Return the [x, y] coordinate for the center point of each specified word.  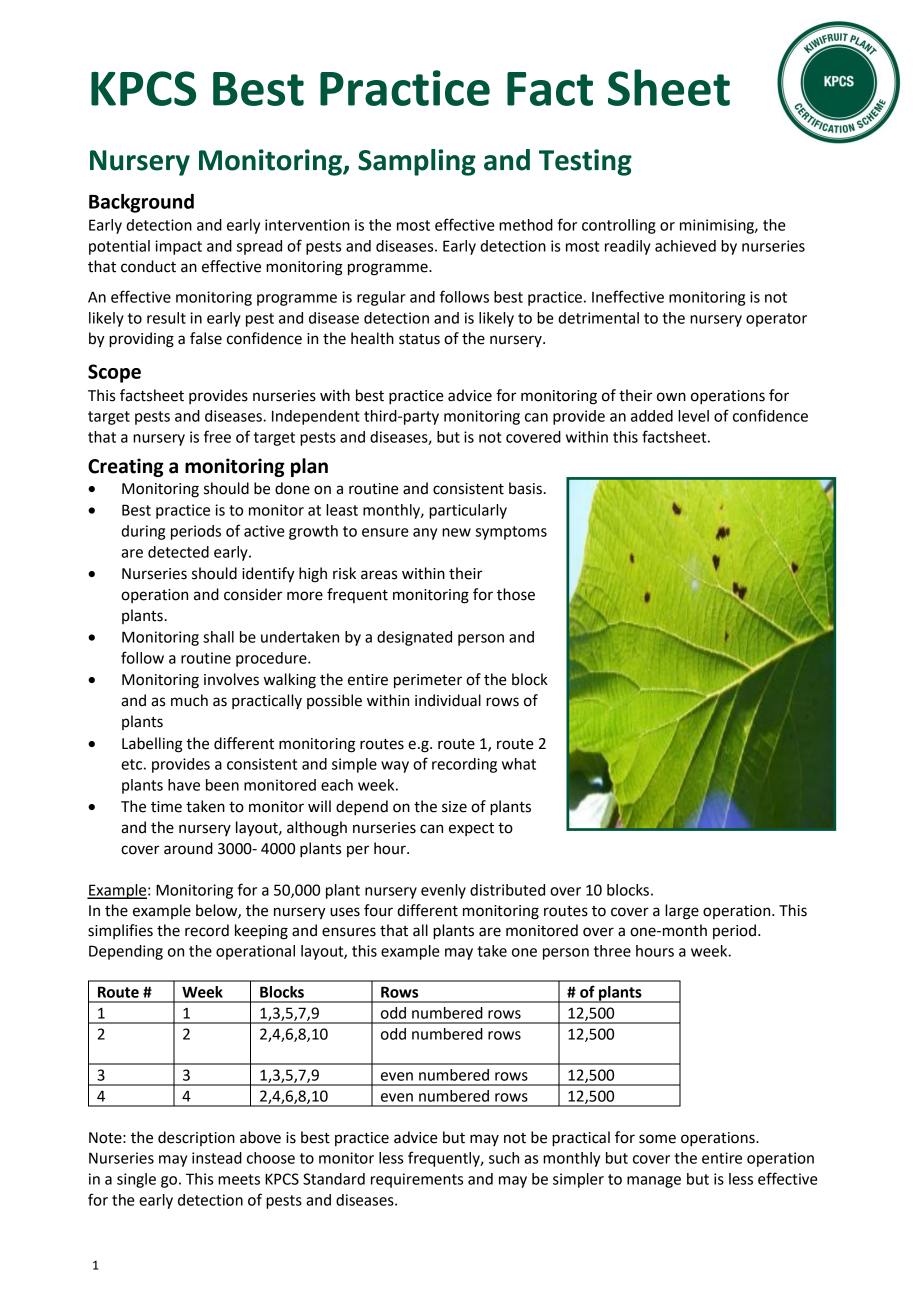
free [217, 436]
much [189, 700]
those [516, 594]
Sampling [417, 162]
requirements [417, 1180]
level [693, 416]
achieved [685, 246]
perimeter [428, 681]
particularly [468, 511]
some [657, 1139]
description [196, 1138]
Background [141, 203]
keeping [261, 932]
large [682, 912]
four [378, 910]
